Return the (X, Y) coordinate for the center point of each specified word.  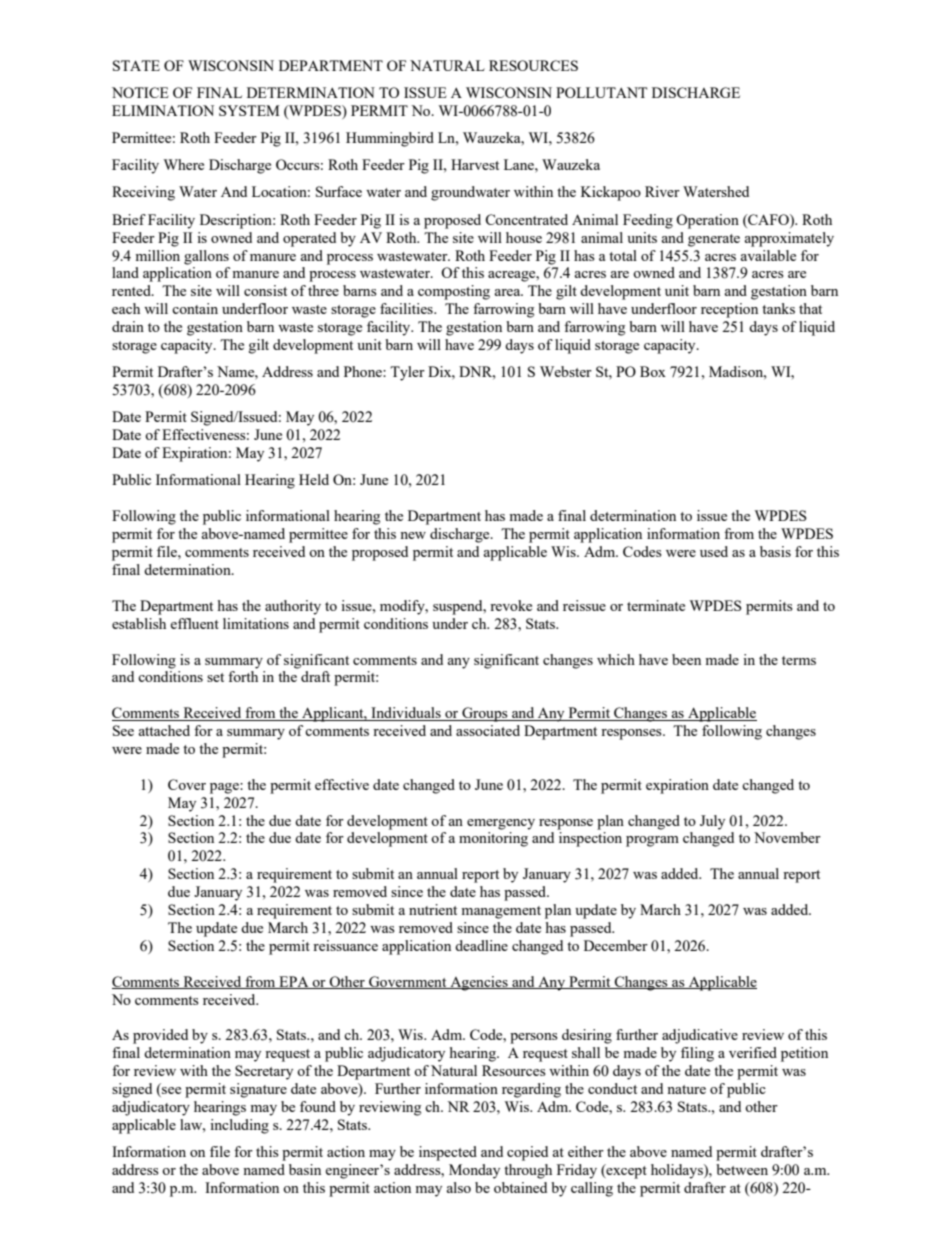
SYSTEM (249, 110)
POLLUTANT (601, 92)
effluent (194, 623)
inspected (448, 1153)
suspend (459, 607)
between (742, 1169)
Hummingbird (390, 139)
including (239, 1126)
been (686, 659)
